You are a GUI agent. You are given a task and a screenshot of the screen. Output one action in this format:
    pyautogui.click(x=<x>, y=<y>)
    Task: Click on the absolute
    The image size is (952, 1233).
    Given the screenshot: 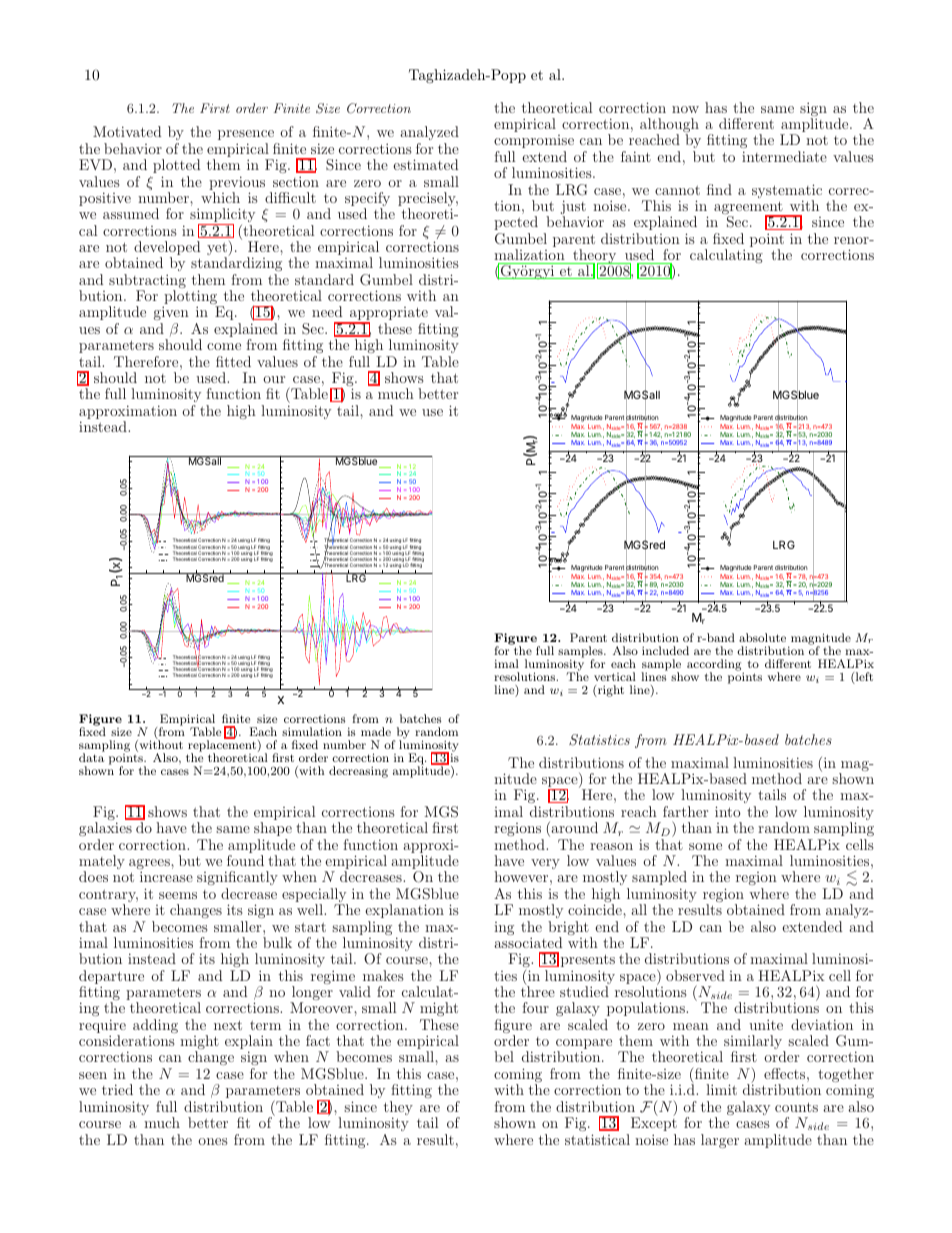 What is the action you would take?
    pyautogui.click(x=762, y=637)
